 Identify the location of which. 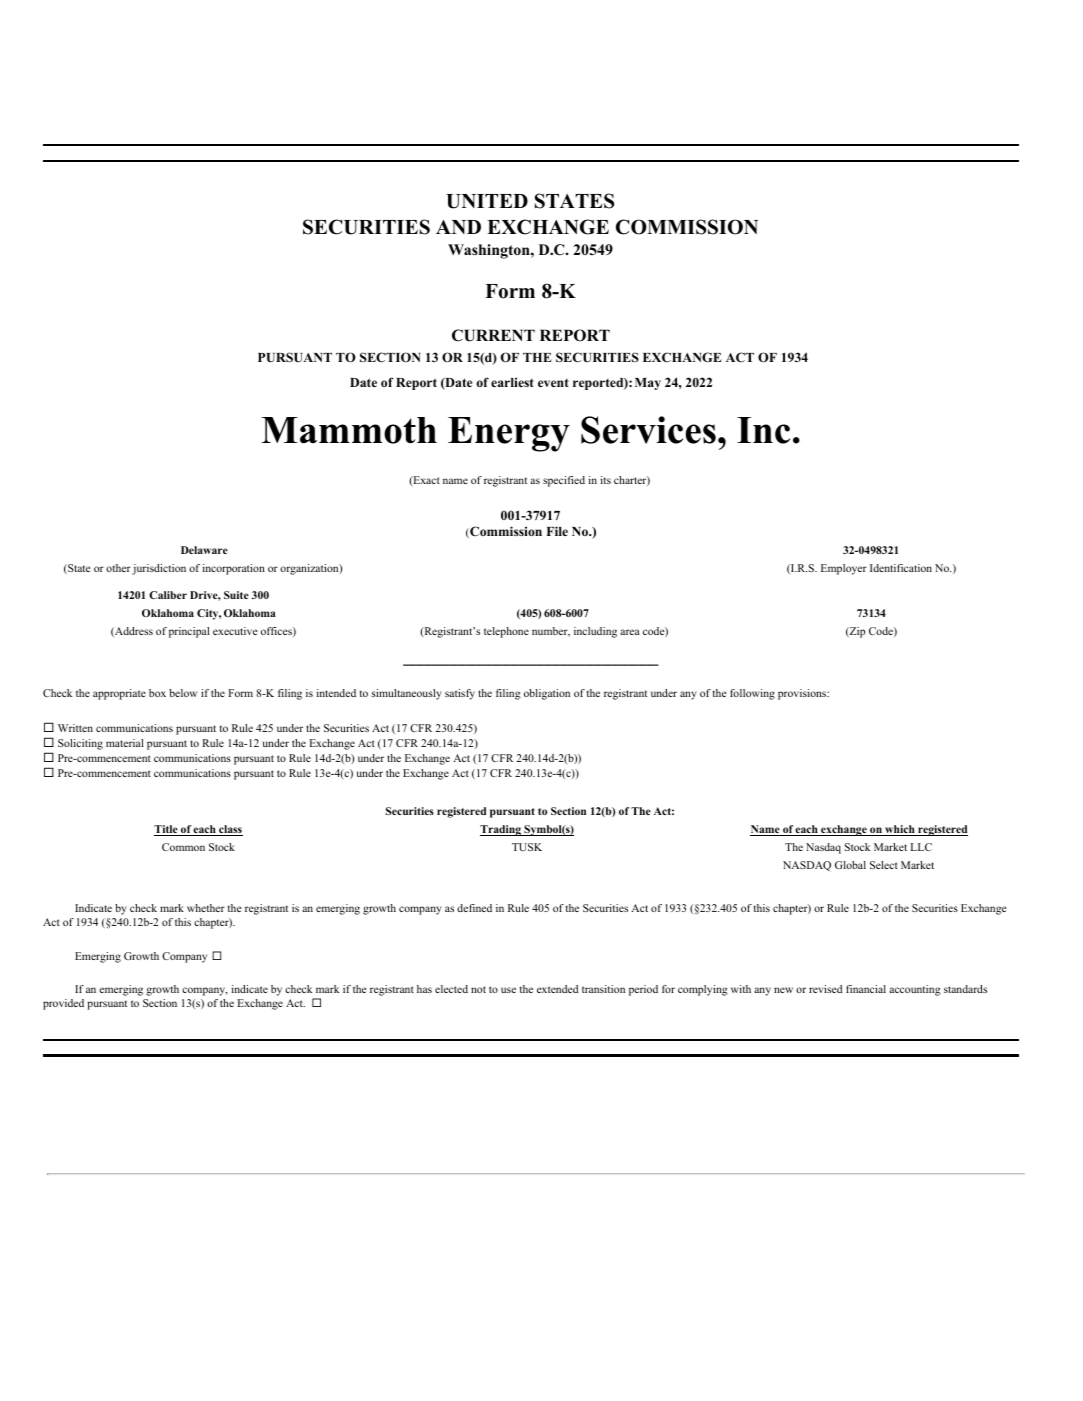
(900, 830).
